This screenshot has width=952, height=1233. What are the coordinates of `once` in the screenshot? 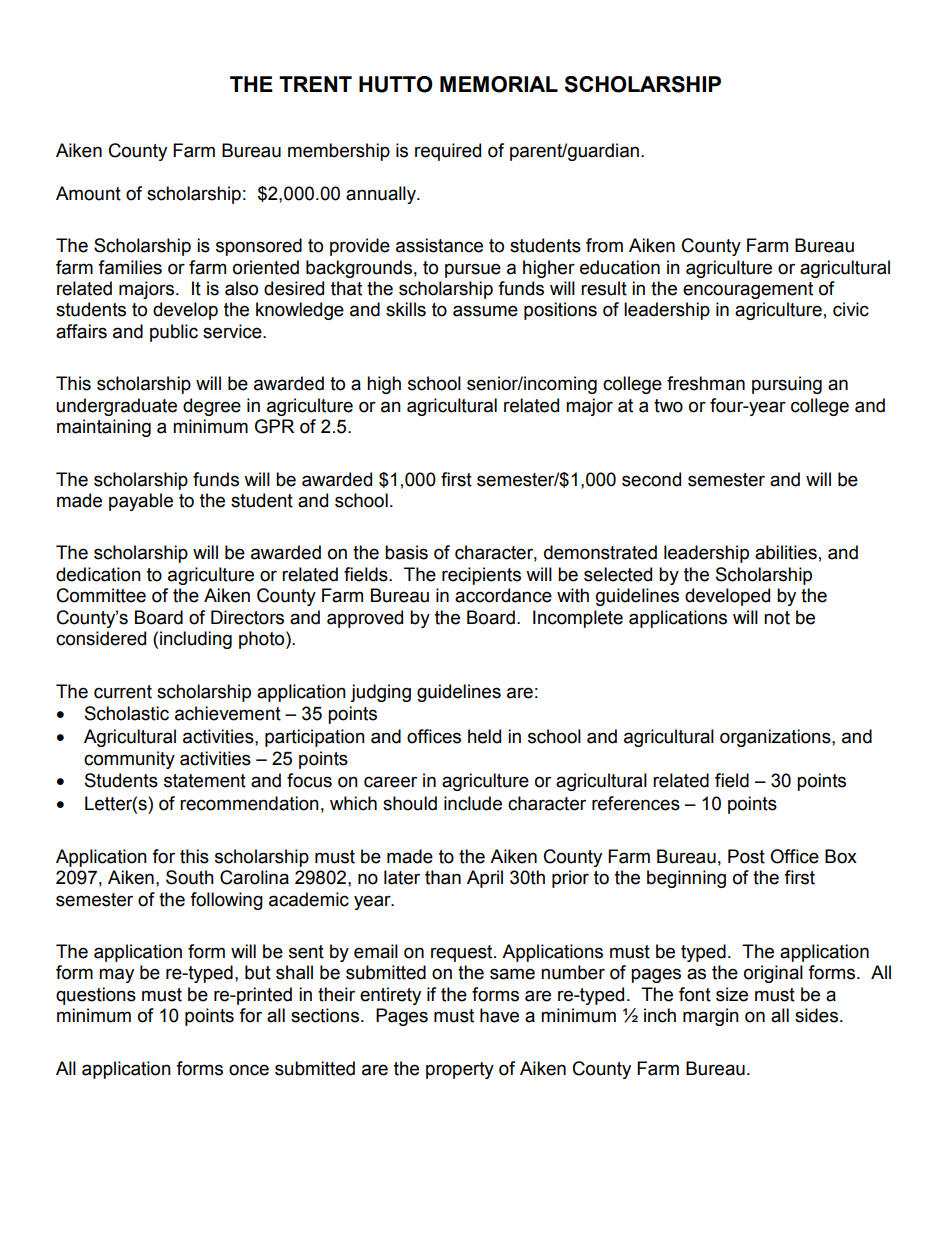 It's located at (249, 1070).
